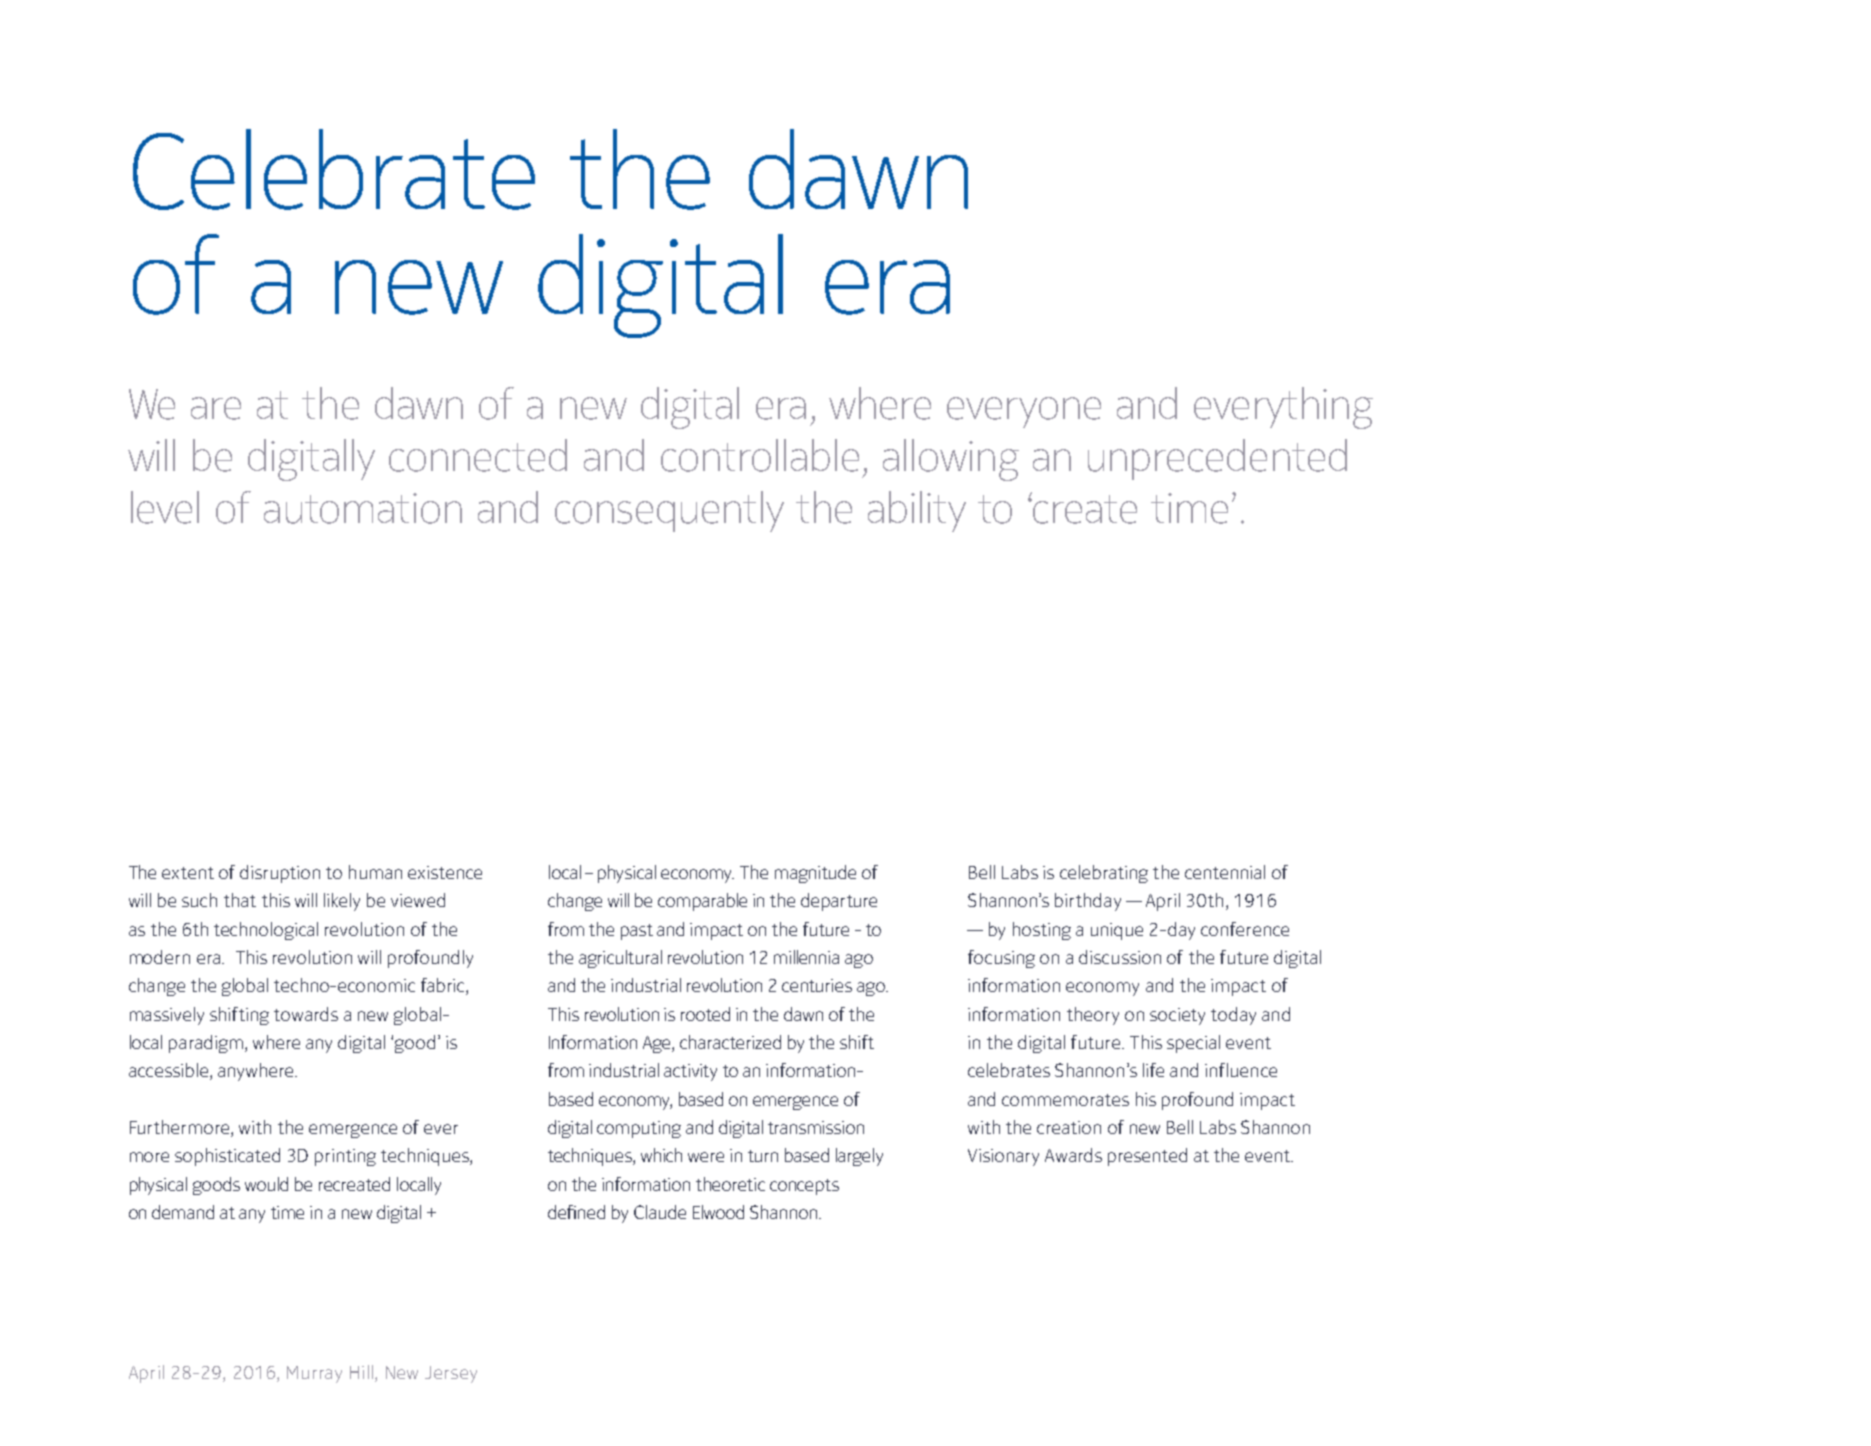 The image size is (1871, 1446). I want to click on unprecedented, so click(1217, 459).
